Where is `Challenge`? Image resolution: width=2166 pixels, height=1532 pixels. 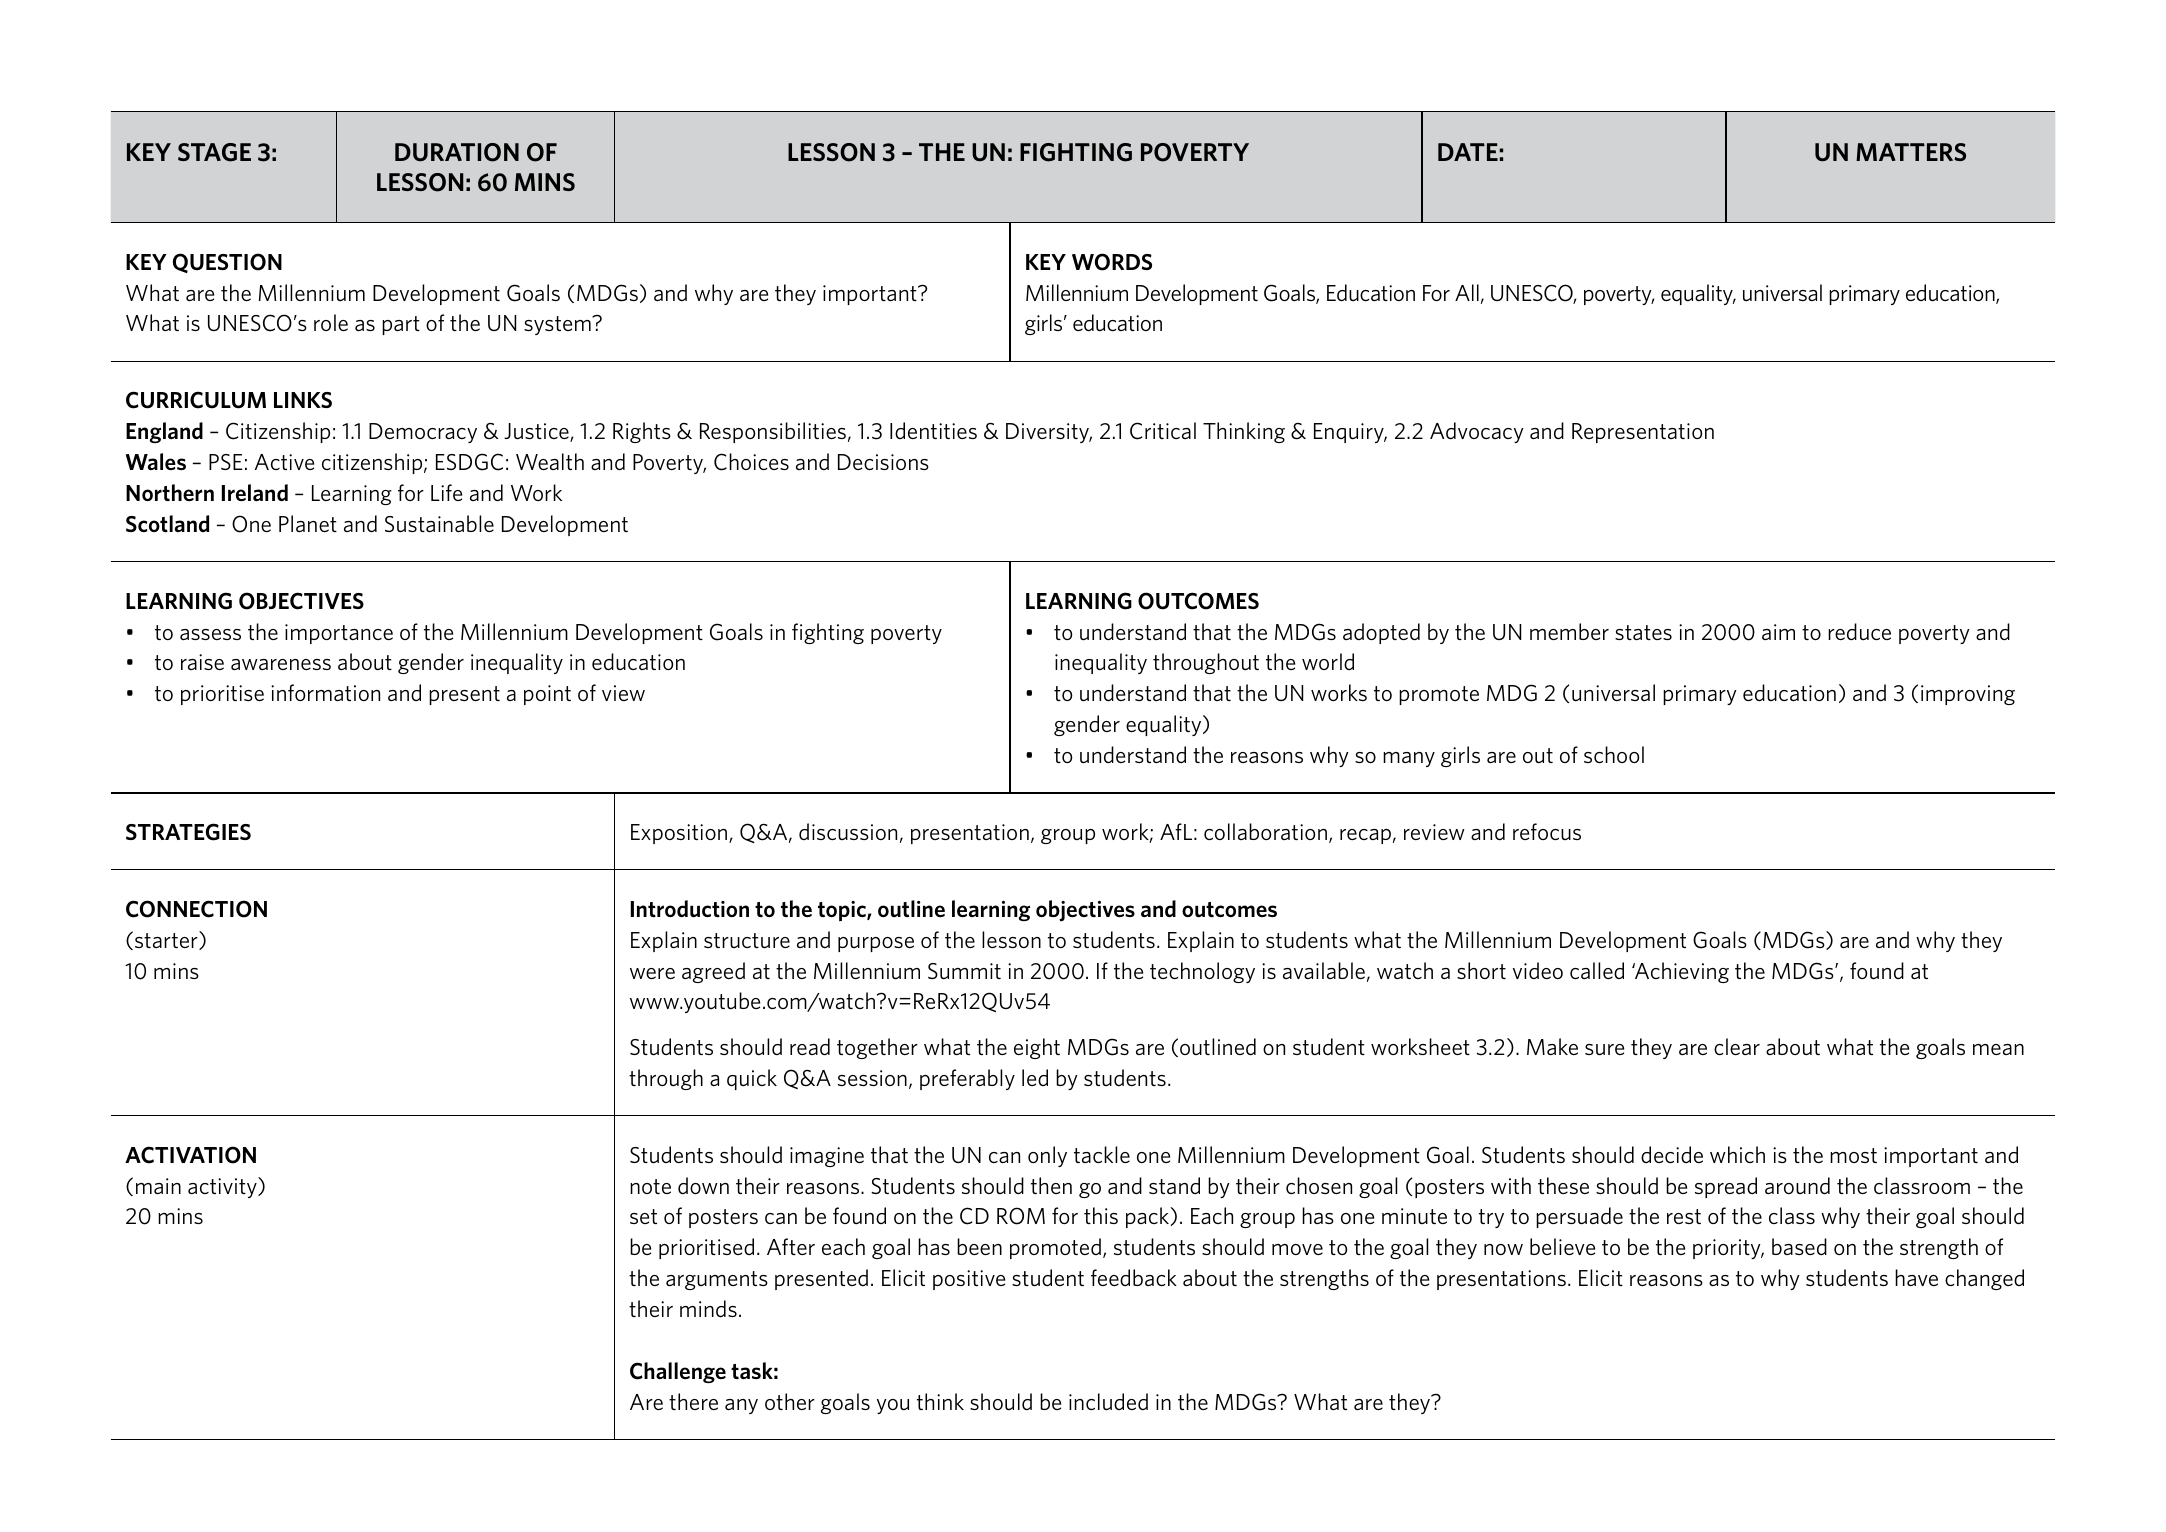 Challenge is located at coordinates (678, 1373).
